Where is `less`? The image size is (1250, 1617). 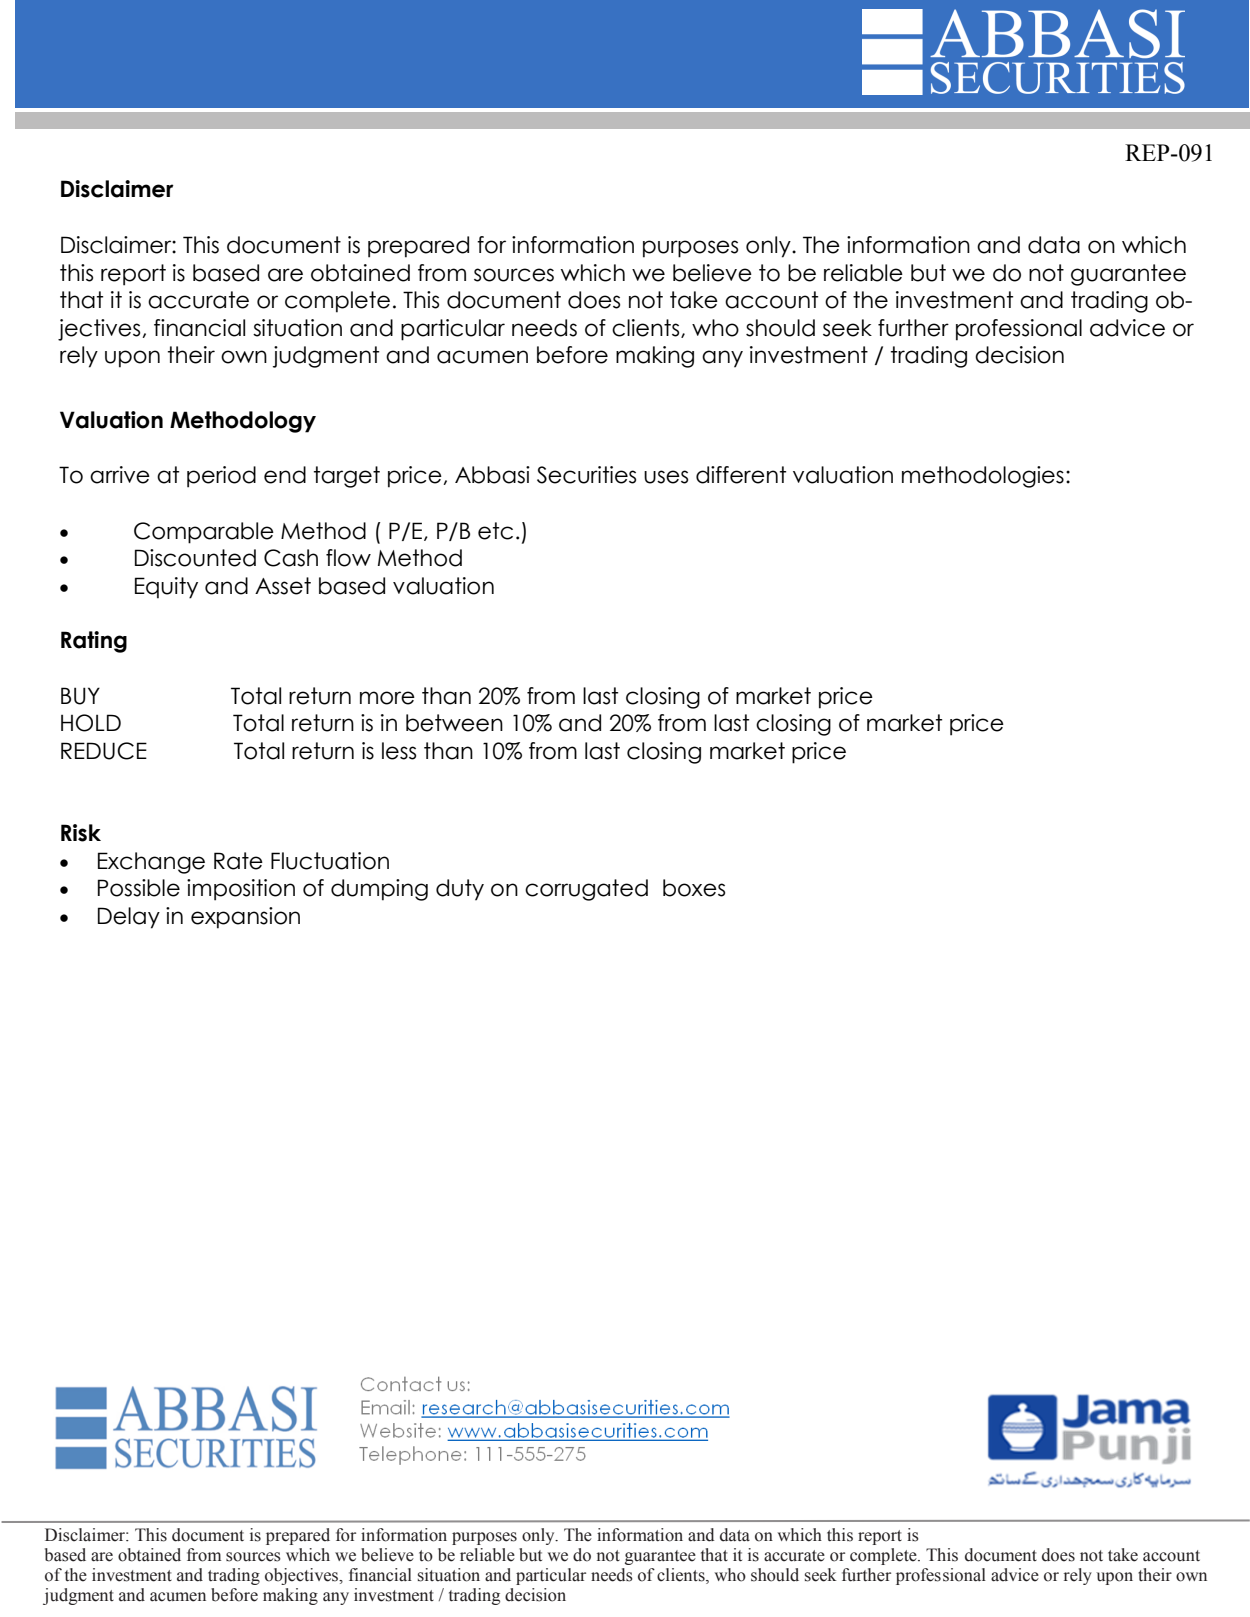
less is located at coordinates (399, 751).
